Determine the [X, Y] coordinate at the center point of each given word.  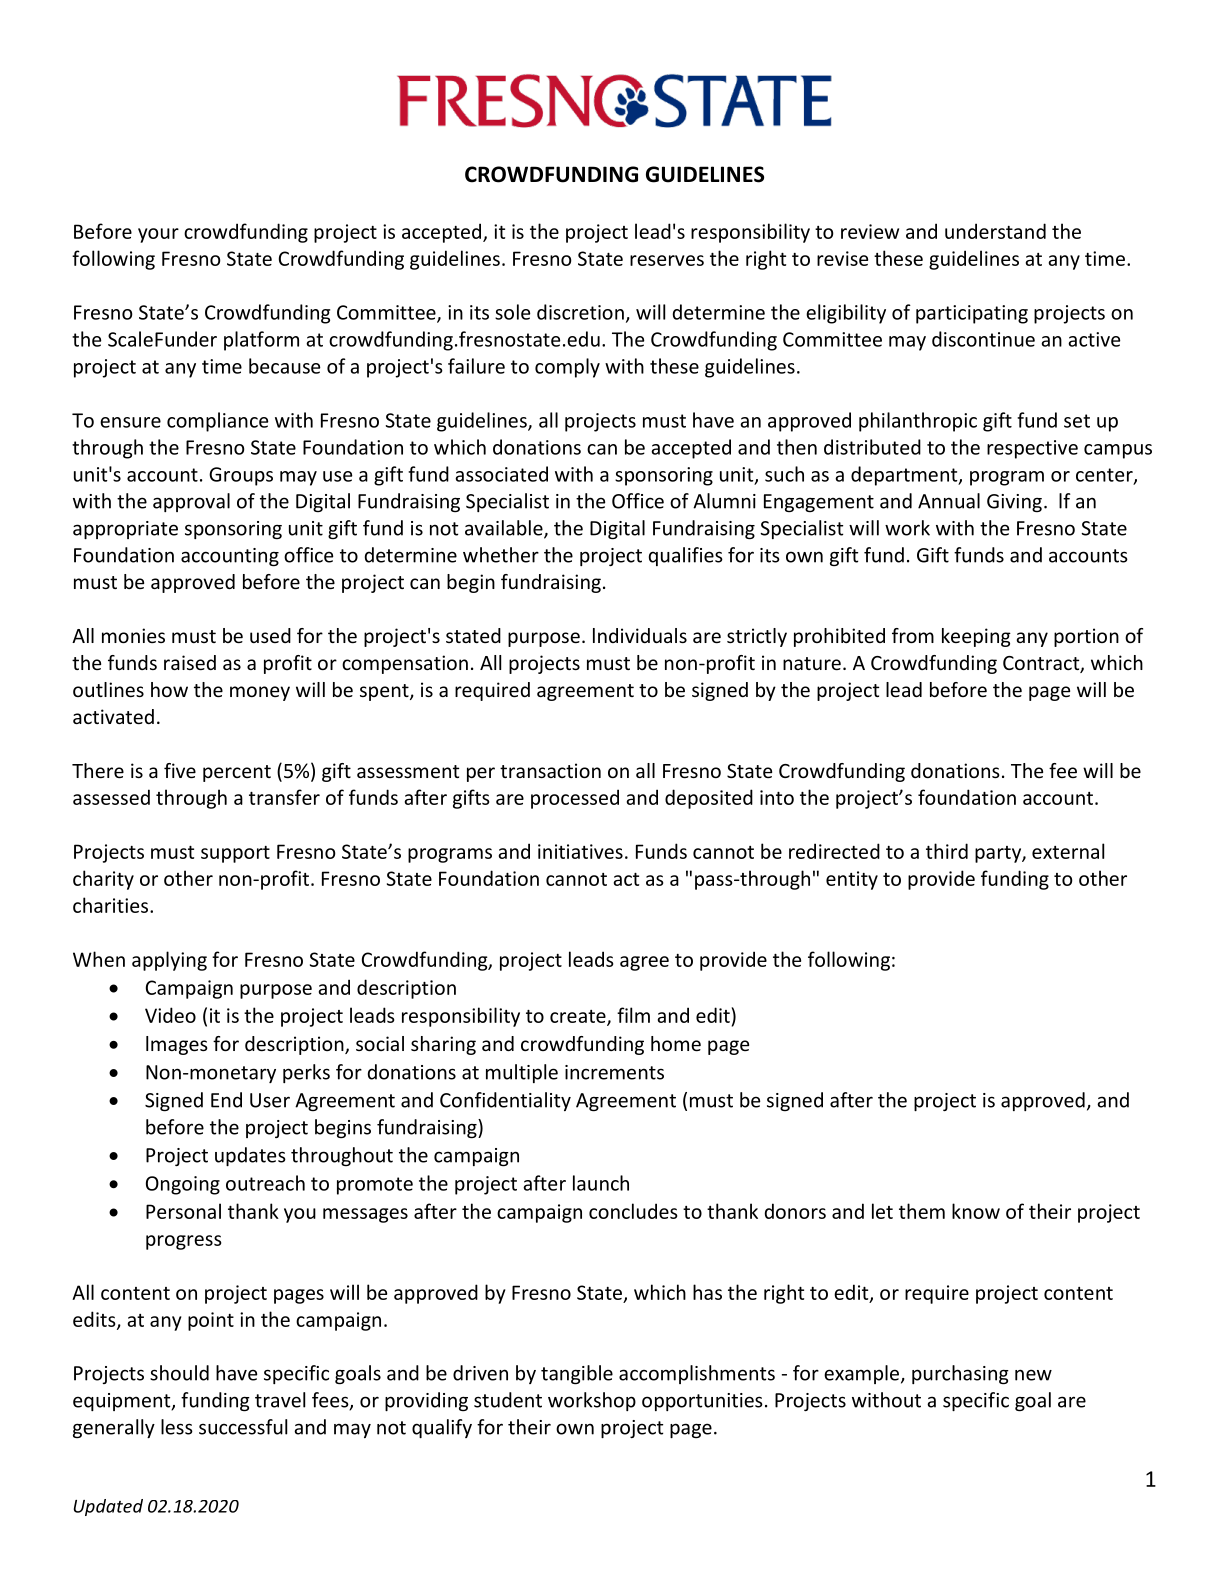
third [947, 851]
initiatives [580, 851]
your [158, 235]
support [235, 854]
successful [243, 1427]
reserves [667, 260]
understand [995, 231]
